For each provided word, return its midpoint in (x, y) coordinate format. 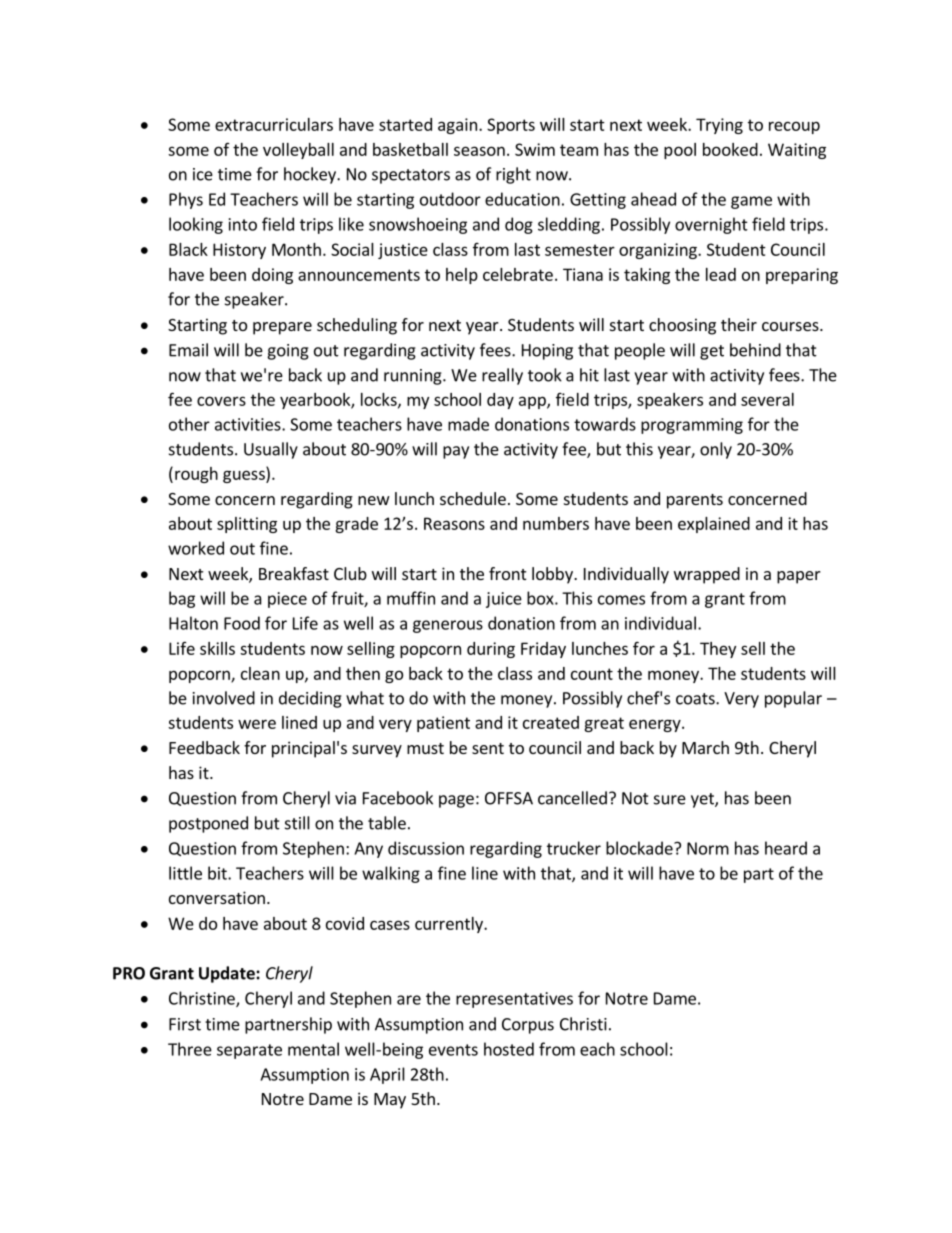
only (716, 450)
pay (456, 452)
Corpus (528, 1026)
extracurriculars (274, 124)
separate (249, 1051)
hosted (509, 1049)
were (257, 724)
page (456, 801)
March (705, 747)
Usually (271, 450)
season (479, 151)
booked (730, 149)
